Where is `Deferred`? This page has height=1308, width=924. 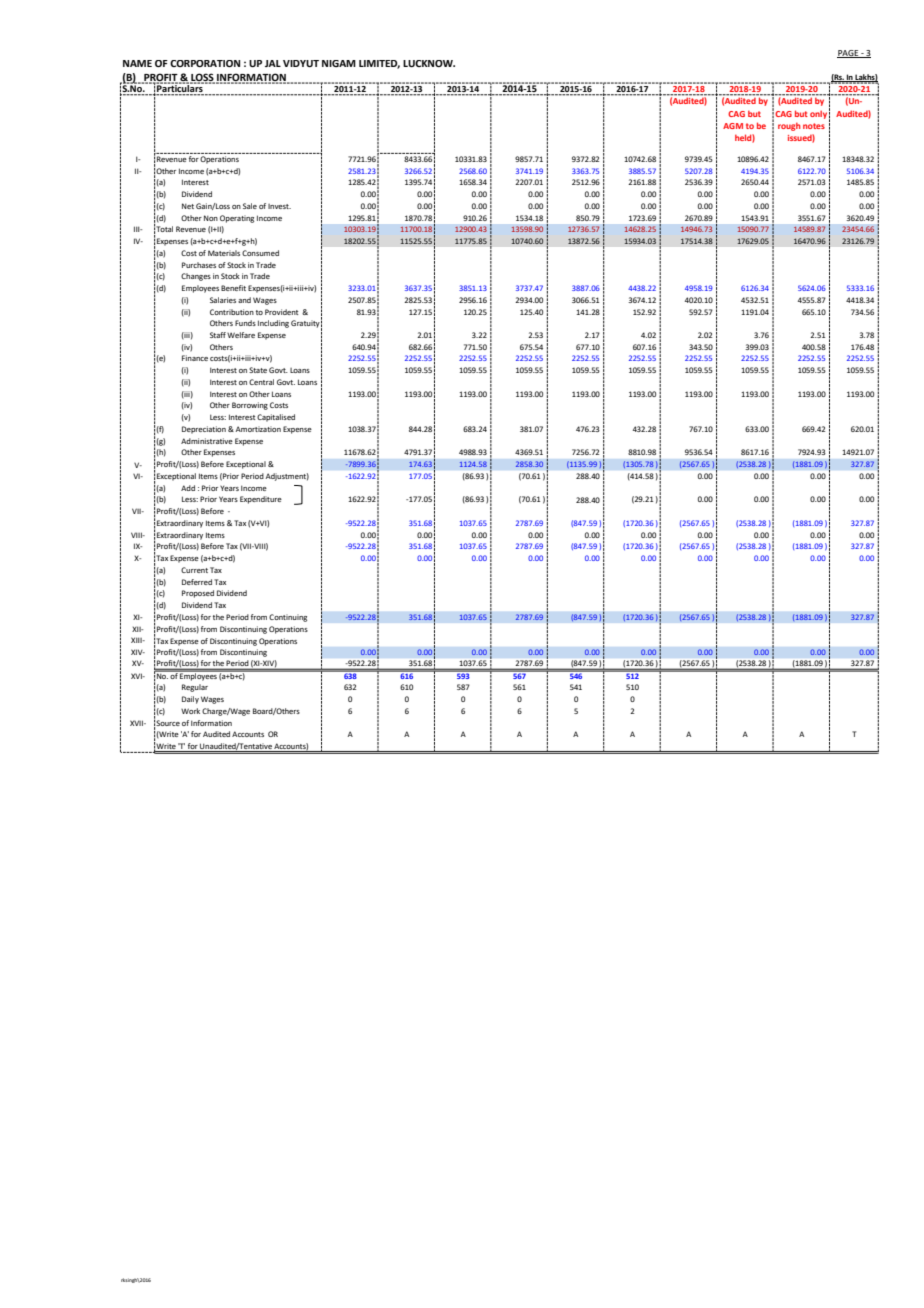
Deferred is located at coordinates (197, 582).
